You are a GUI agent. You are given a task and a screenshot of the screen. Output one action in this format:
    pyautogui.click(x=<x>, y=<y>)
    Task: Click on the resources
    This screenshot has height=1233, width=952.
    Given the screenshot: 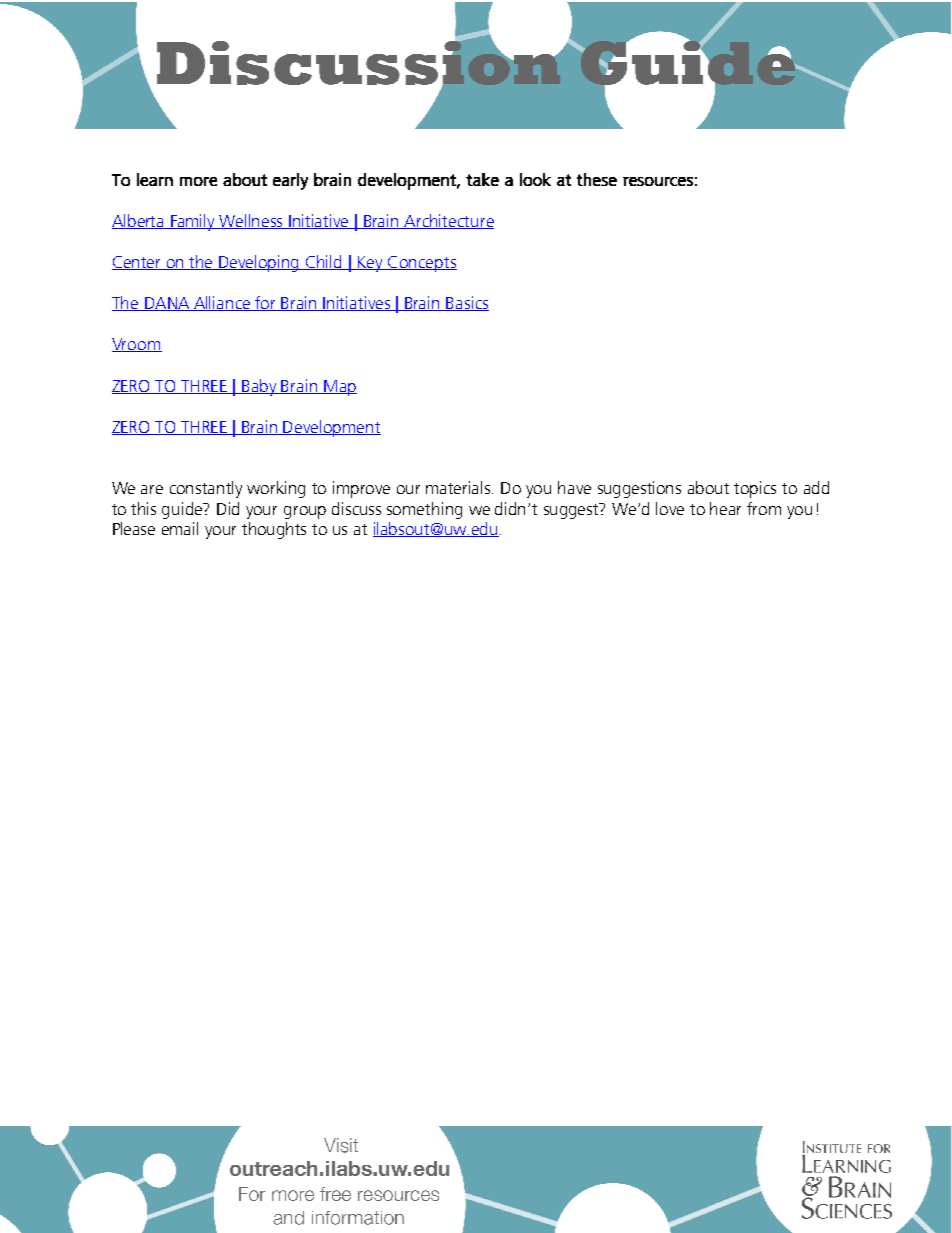 What is the action you would take?
    pyautogui.click(x=658, y=181)
